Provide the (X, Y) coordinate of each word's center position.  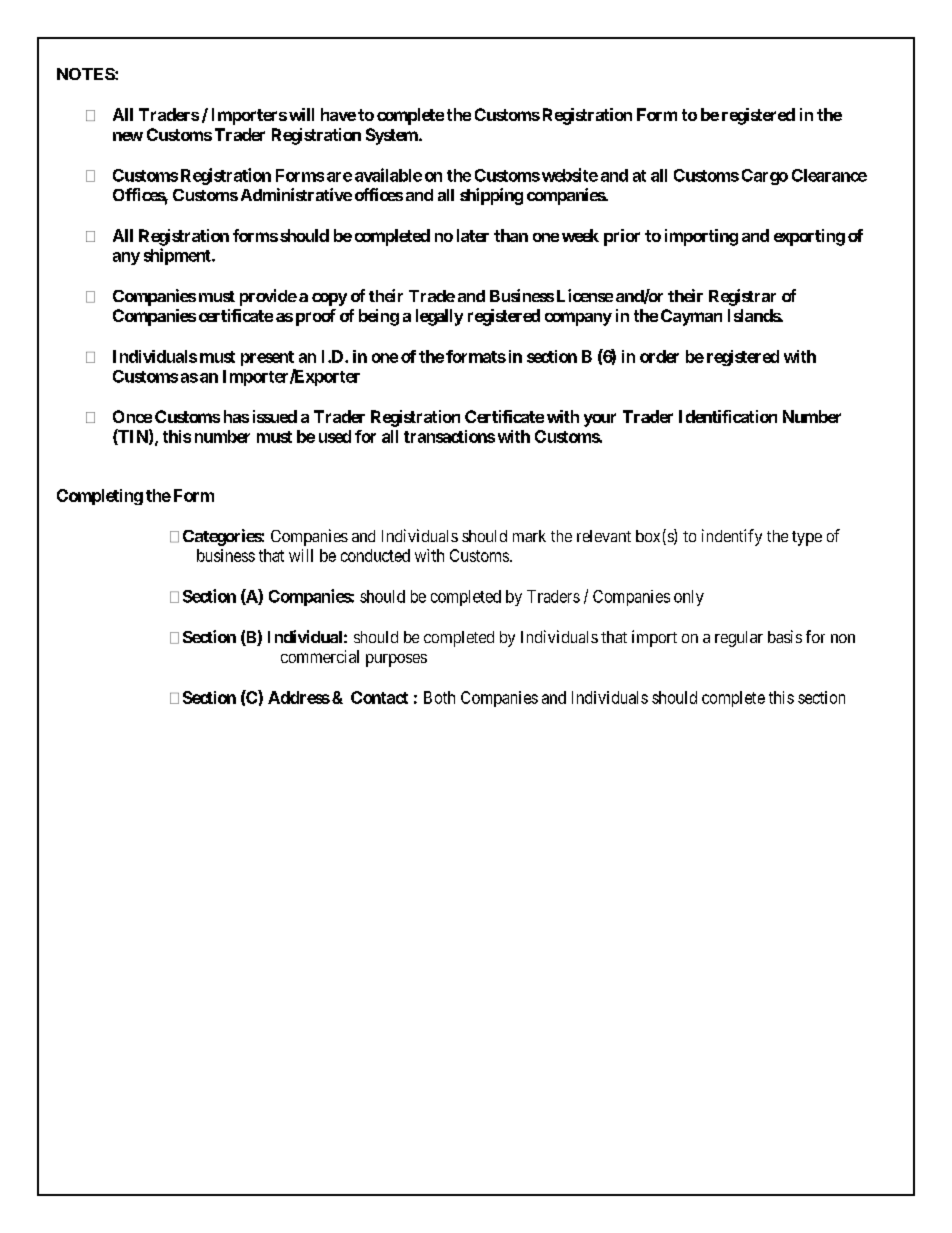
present (267, 358)
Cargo (765, 177)
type (807, 538)
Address (299, 697)
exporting (809, 237)
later (473, 235)
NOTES (86, 74)
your (600, 420)
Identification (728, 416)
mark (529, 536)
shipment (178, 256)
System (392, 136)
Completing (100, 497)
